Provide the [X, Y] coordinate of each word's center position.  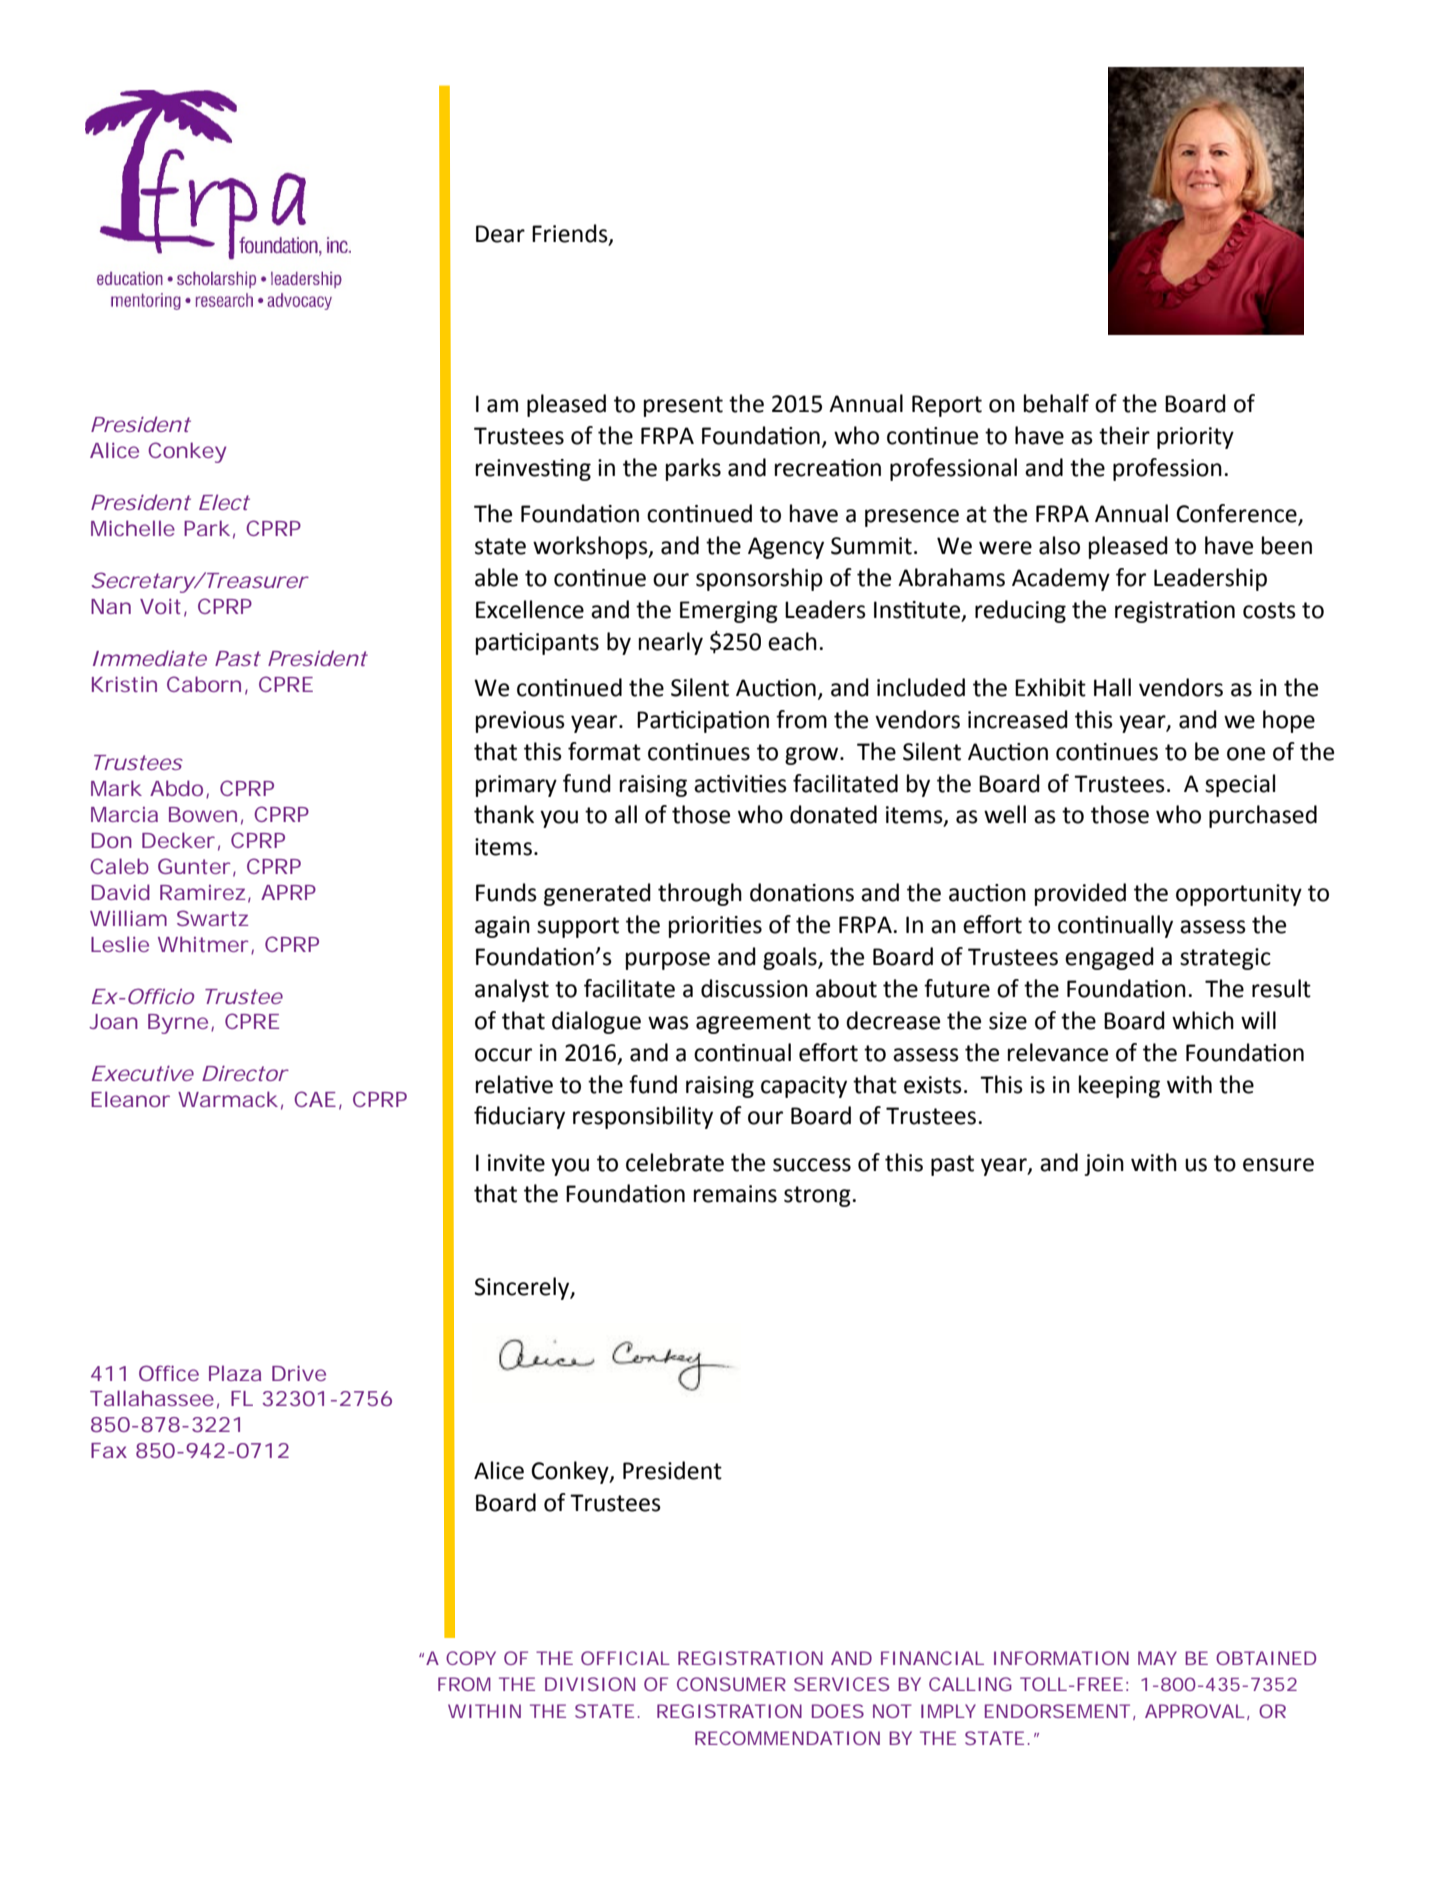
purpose [668, 961]
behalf [1056, 403]
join [1104, 1165]
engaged [1109, 958]
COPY [471, 1658]
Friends [571, 234]
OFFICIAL [625, 1658]
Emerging [729, 612]
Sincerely [523, 1288]
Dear [500, 234]
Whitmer [203, 944]
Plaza [235, 1373]
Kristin [124, 684]
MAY [1157, 1658]
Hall [1112, 687]
